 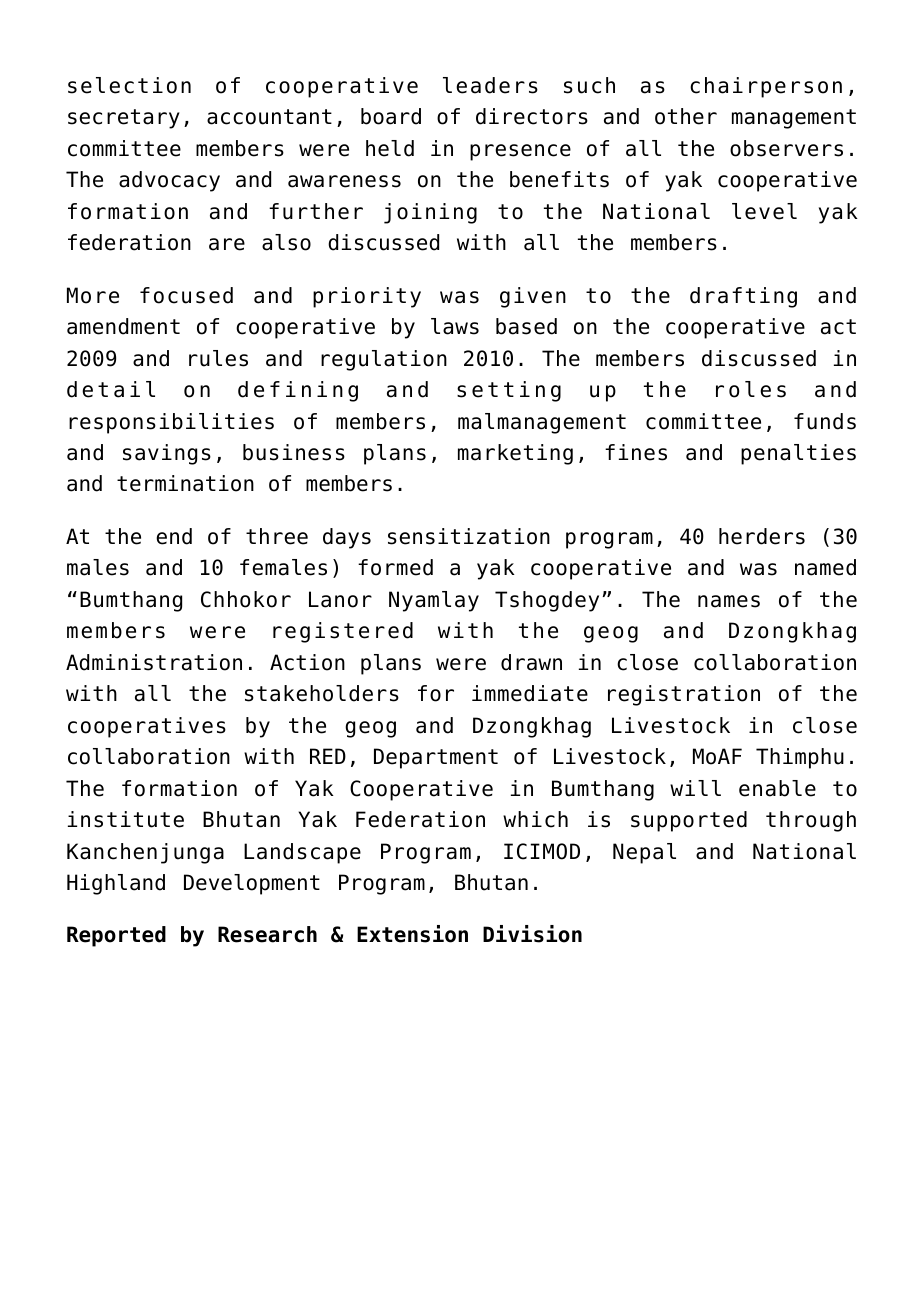 What do you see at coordinates (116, 936) in the screenshot?
I see `Reported` at bounding box center [116, 936].
